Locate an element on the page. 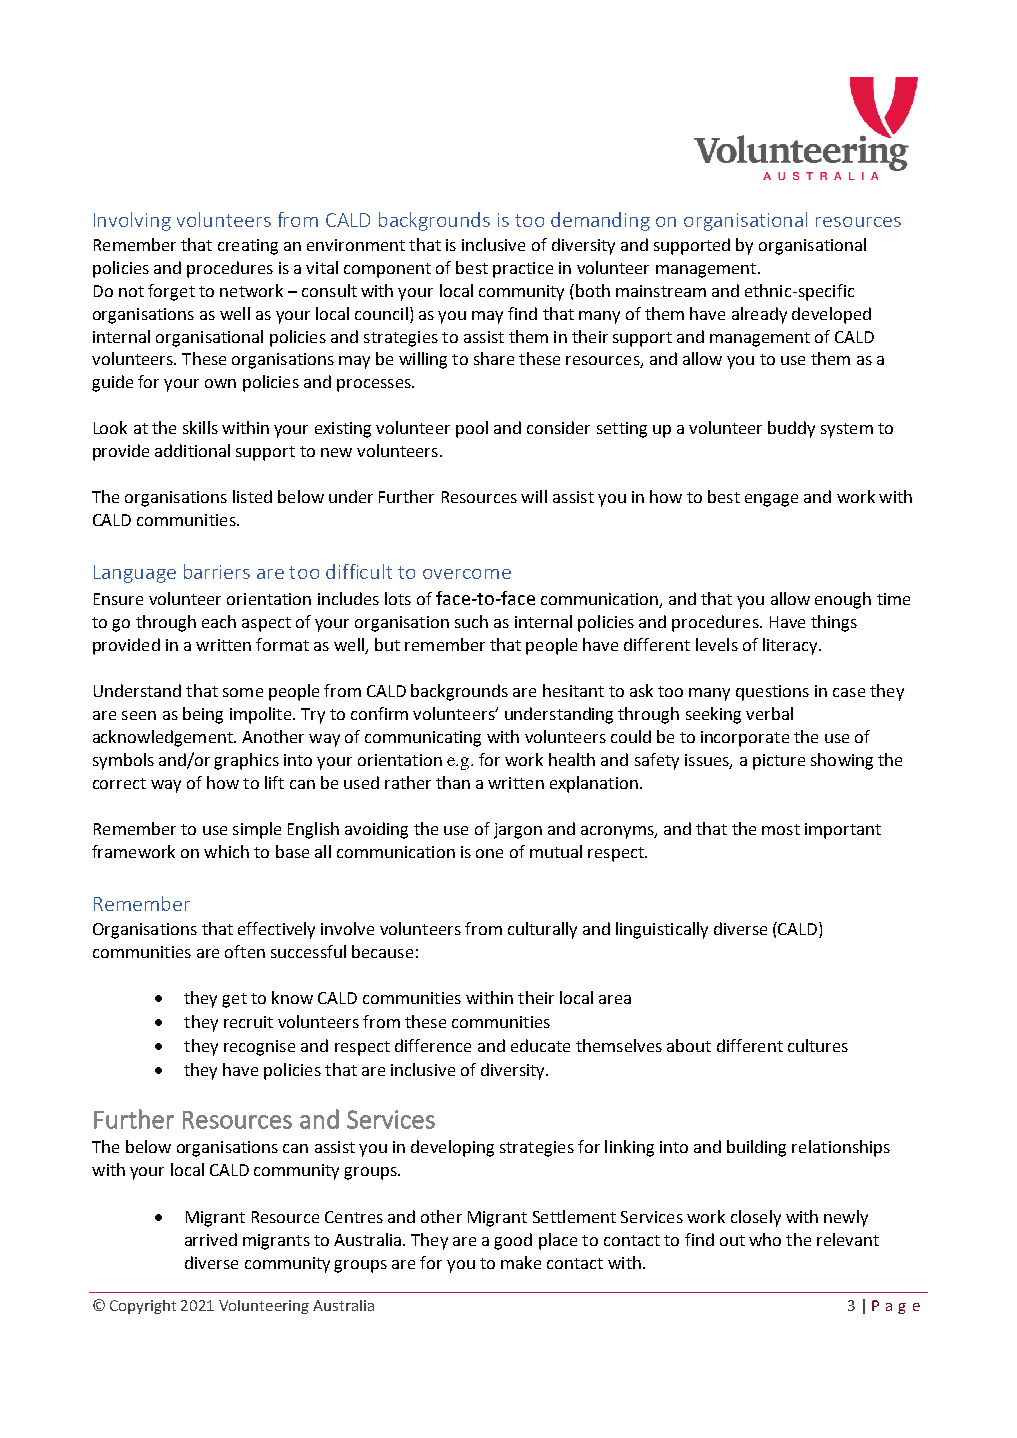 This page has width=1017, height=1438. practice is located at coordinates (523, 270).
